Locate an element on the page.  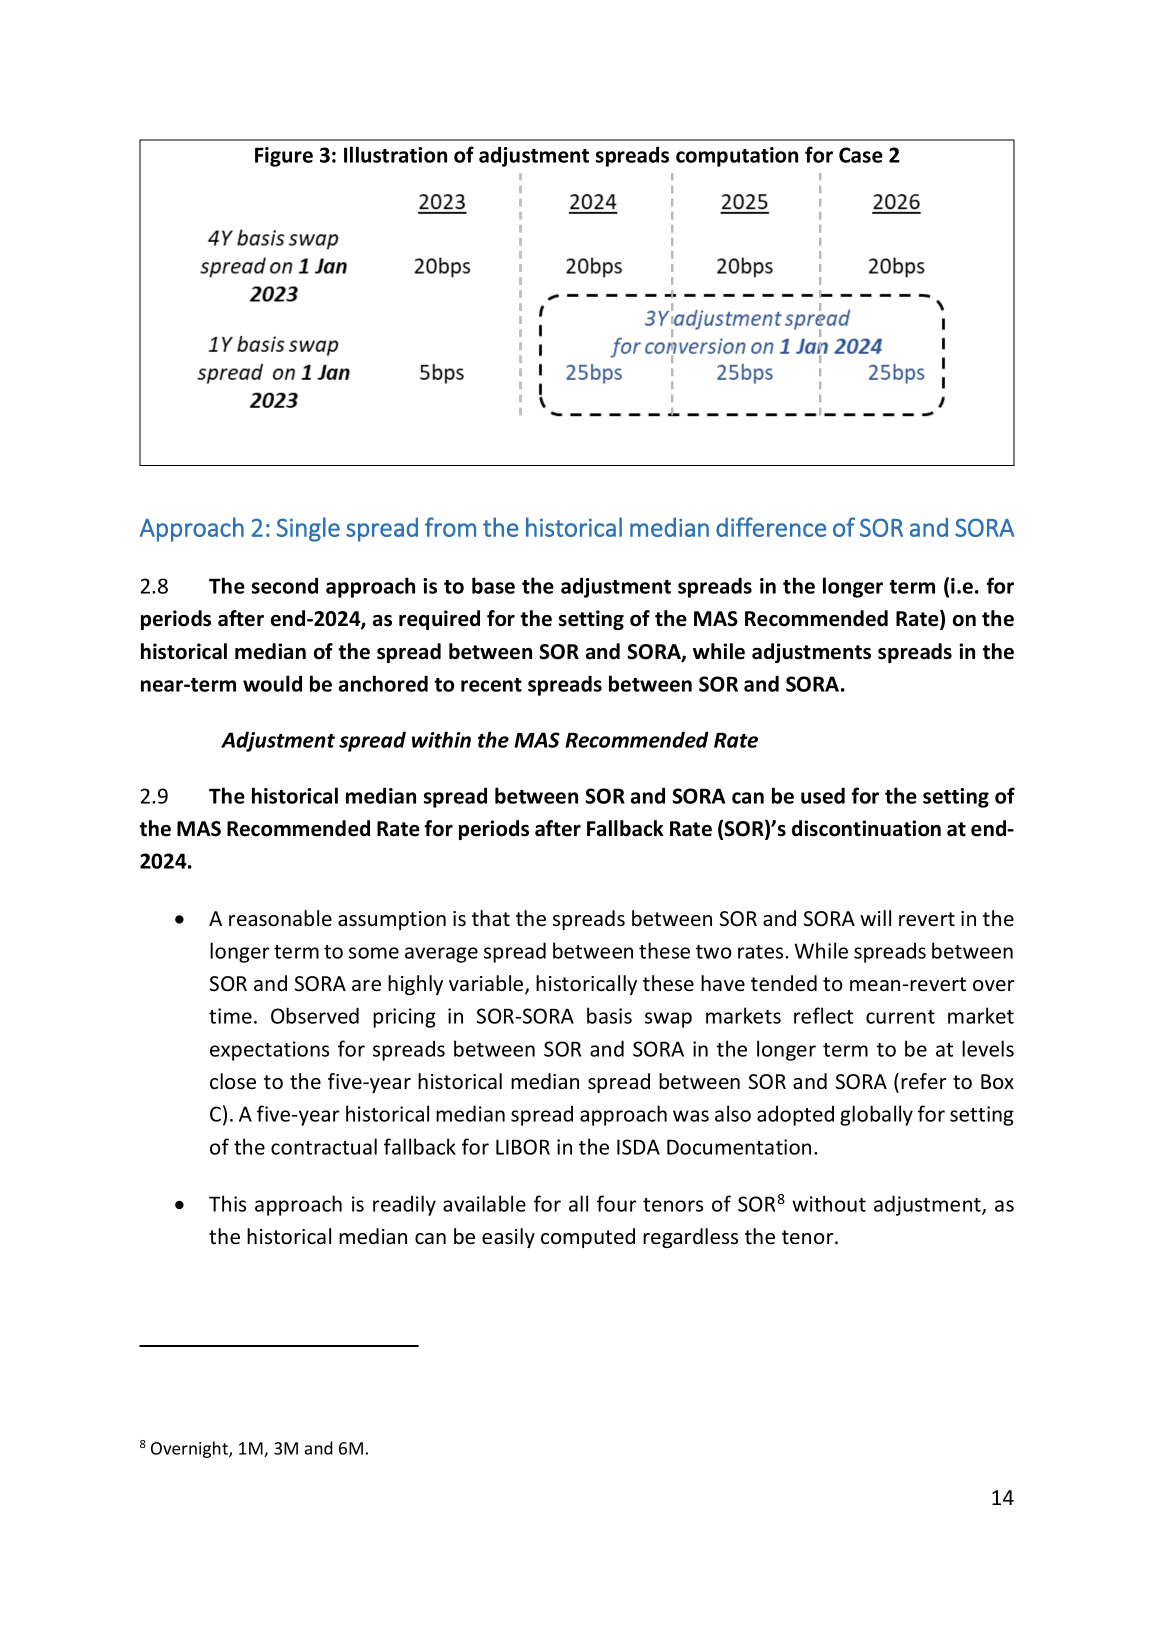
reasonable is located at coordinates (280, 918).
